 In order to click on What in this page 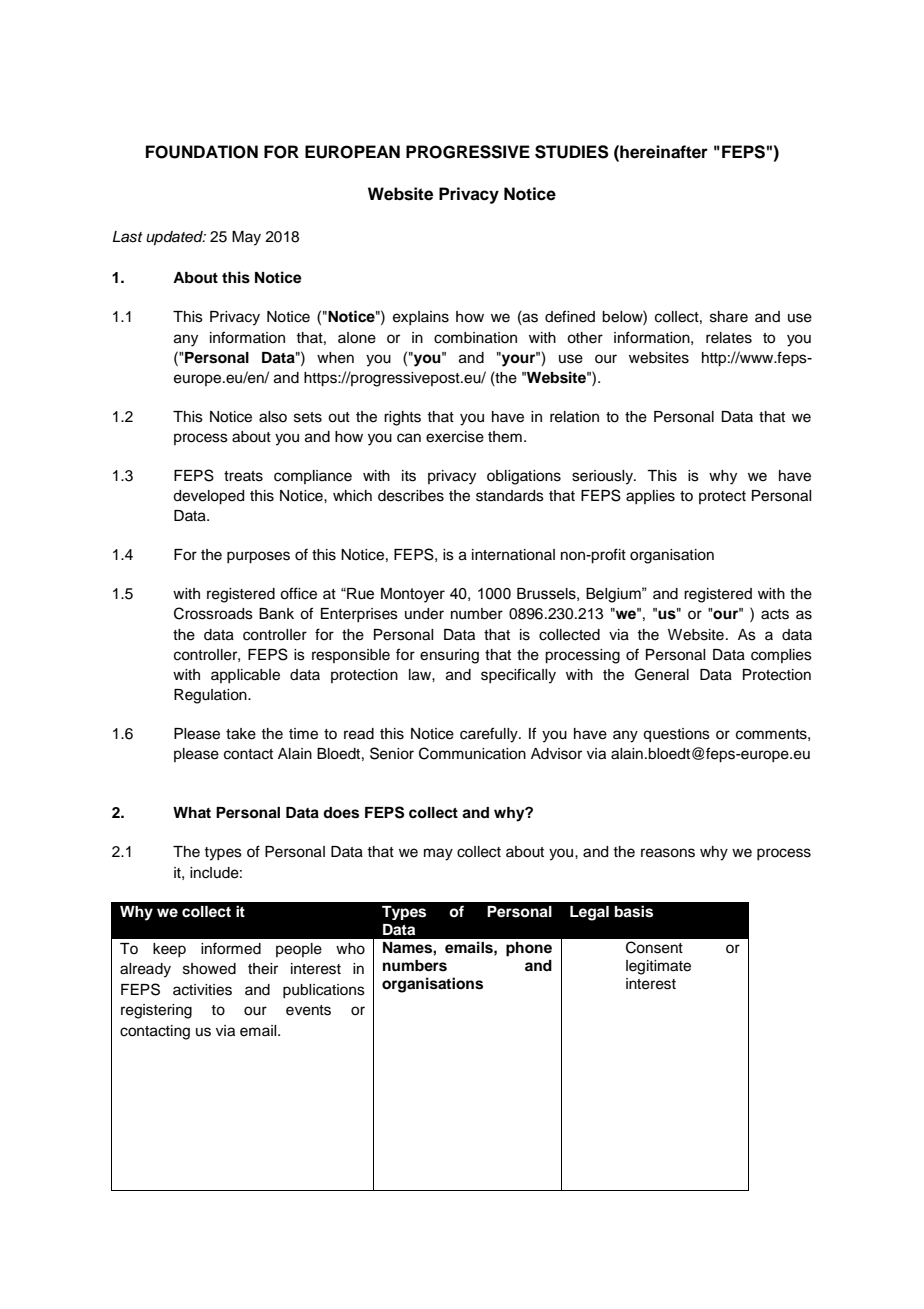, I will do `click(192, 812)`.
